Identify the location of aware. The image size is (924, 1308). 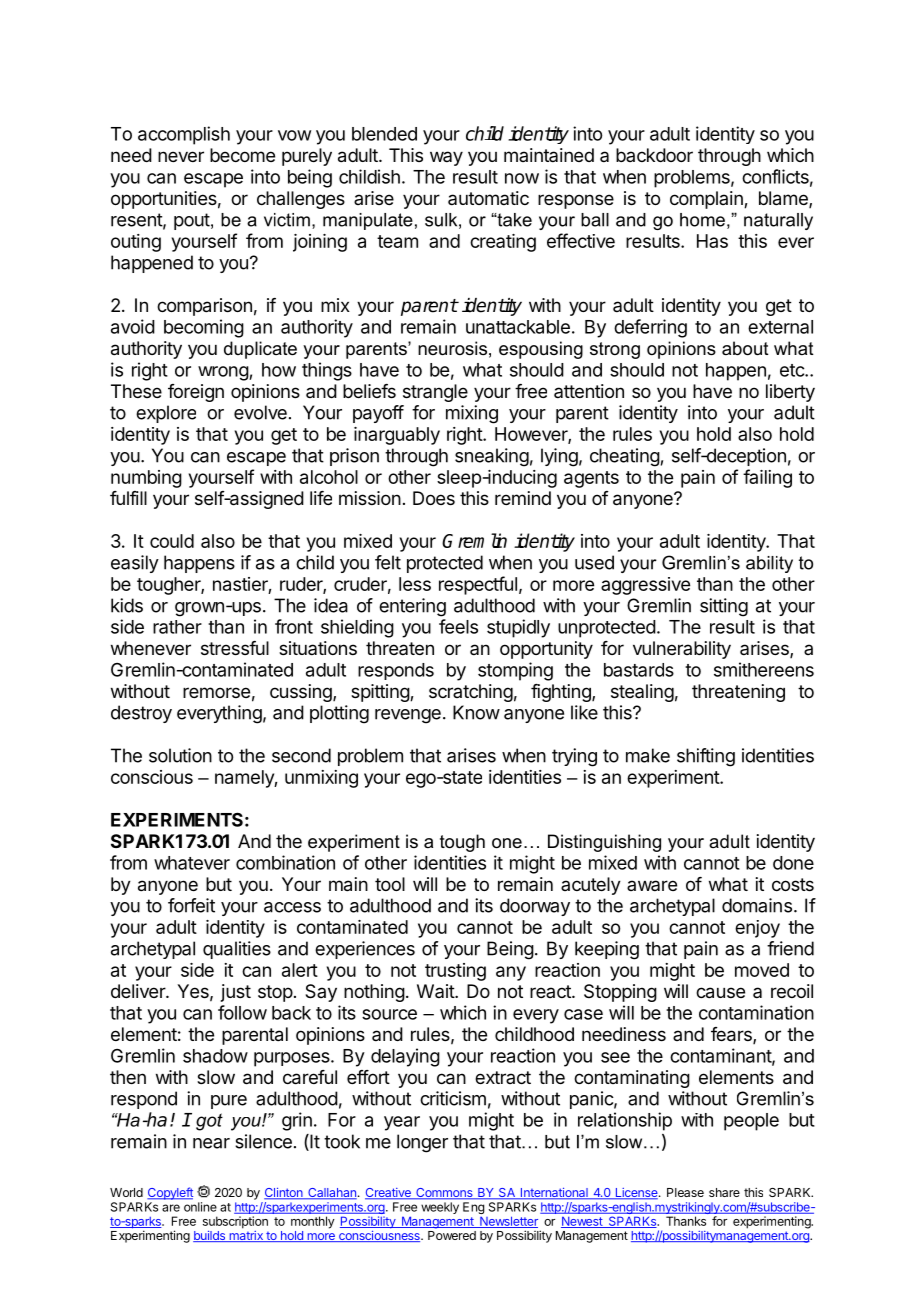
(652, 885).
